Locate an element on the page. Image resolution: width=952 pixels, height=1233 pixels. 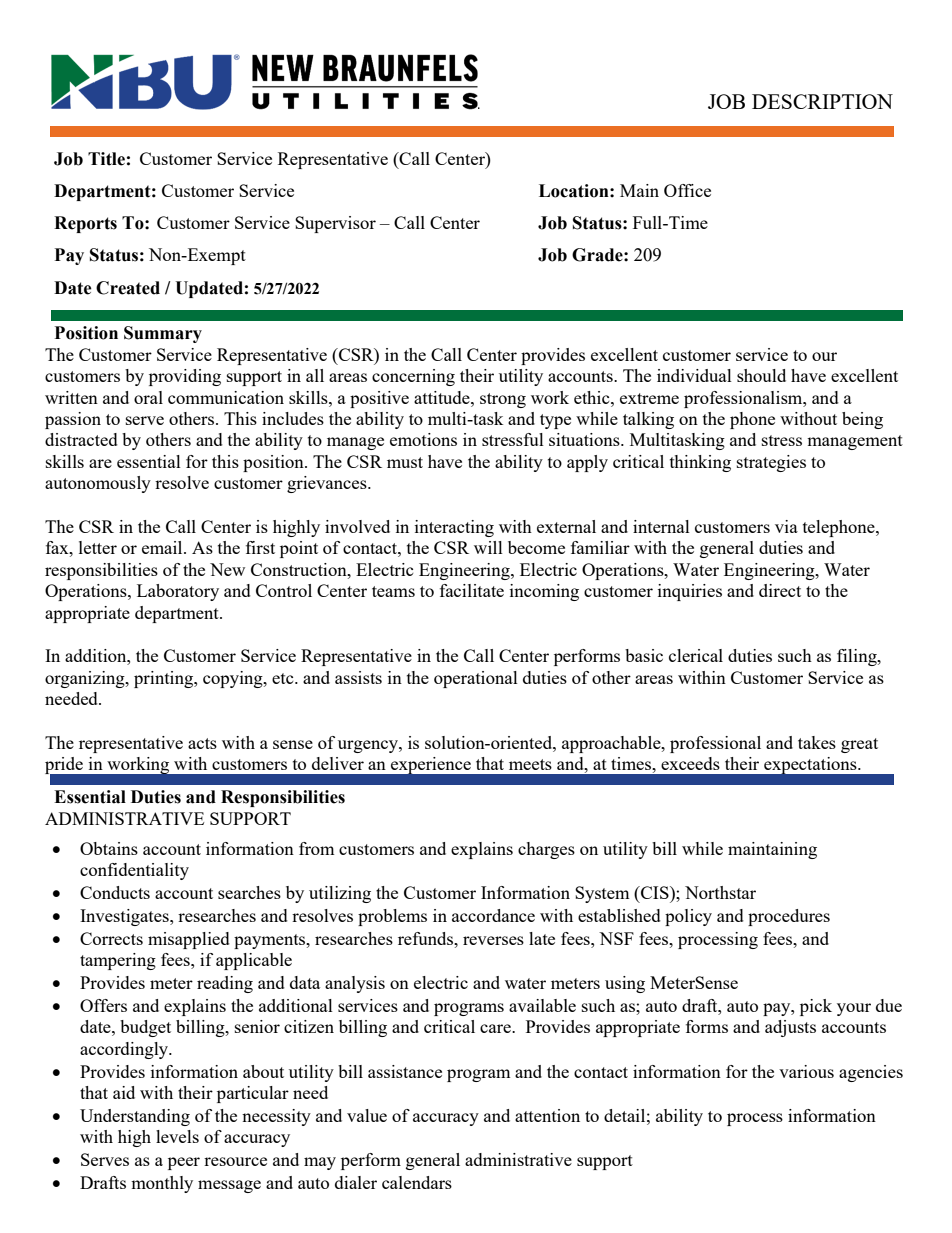
distracted is located at coordinates (81, 439).
